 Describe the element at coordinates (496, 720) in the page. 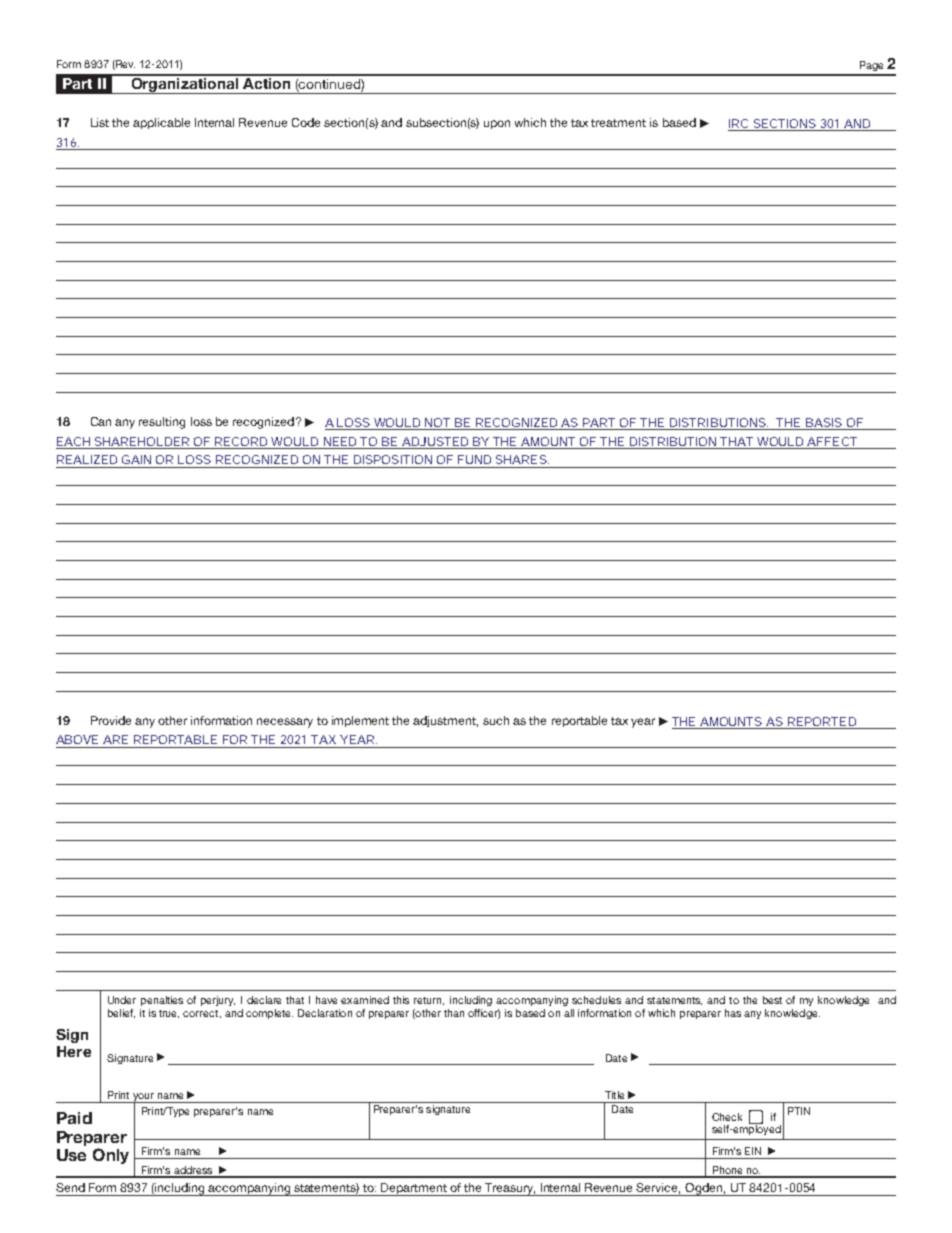

I see `such` at that location.
